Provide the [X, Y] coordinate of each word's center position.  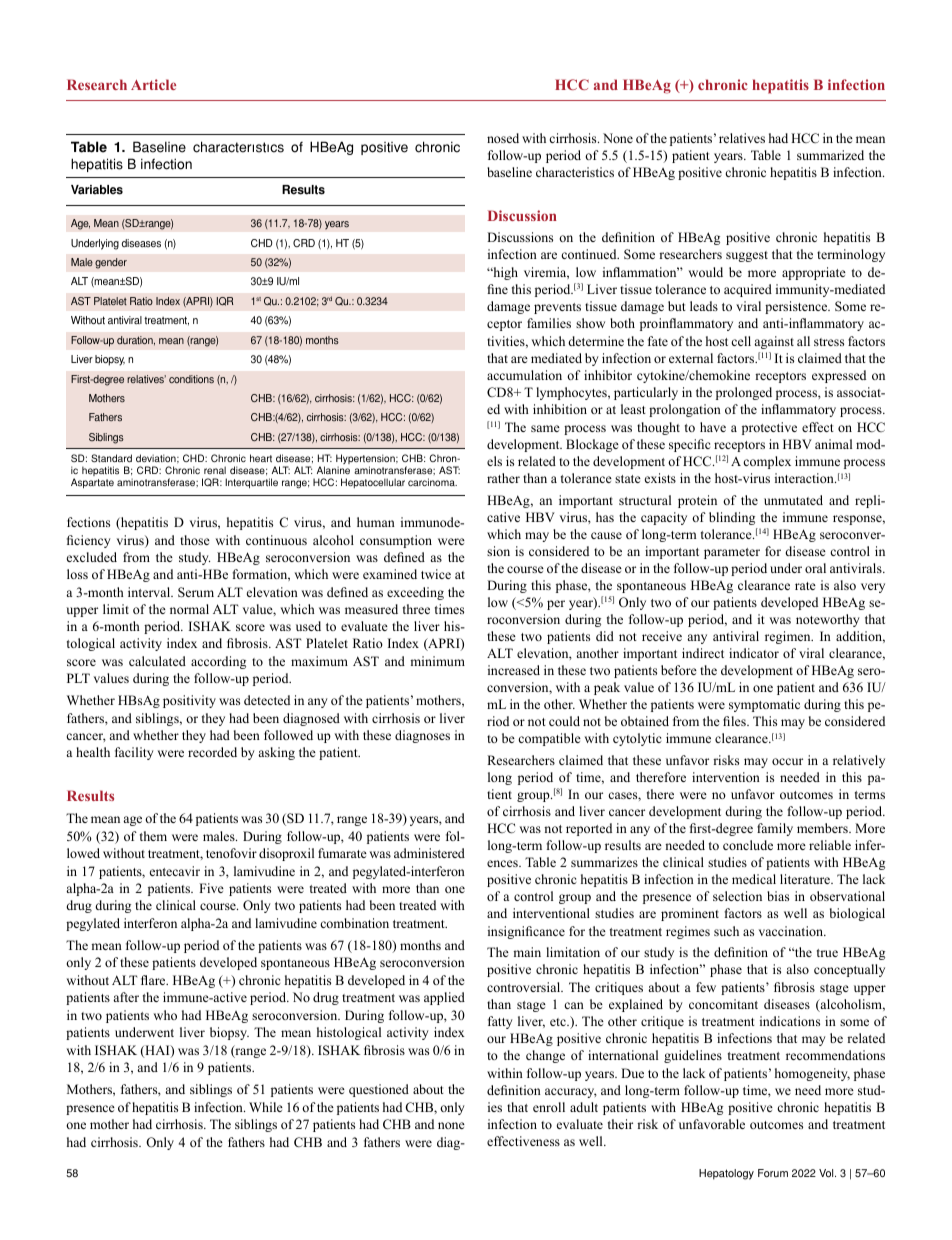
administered [429, 853]
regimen [789, 637]
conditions [191, 379]
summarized [830, 155]
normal [189, 609]
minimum [437, 661]
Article [153, 84]
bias [778, 896]
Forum [773, 1173]
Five [211, 888]
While [266, 1107]
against [774, 342]
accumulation [524, 375]
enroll [549, 1107]
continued [590, 254]
